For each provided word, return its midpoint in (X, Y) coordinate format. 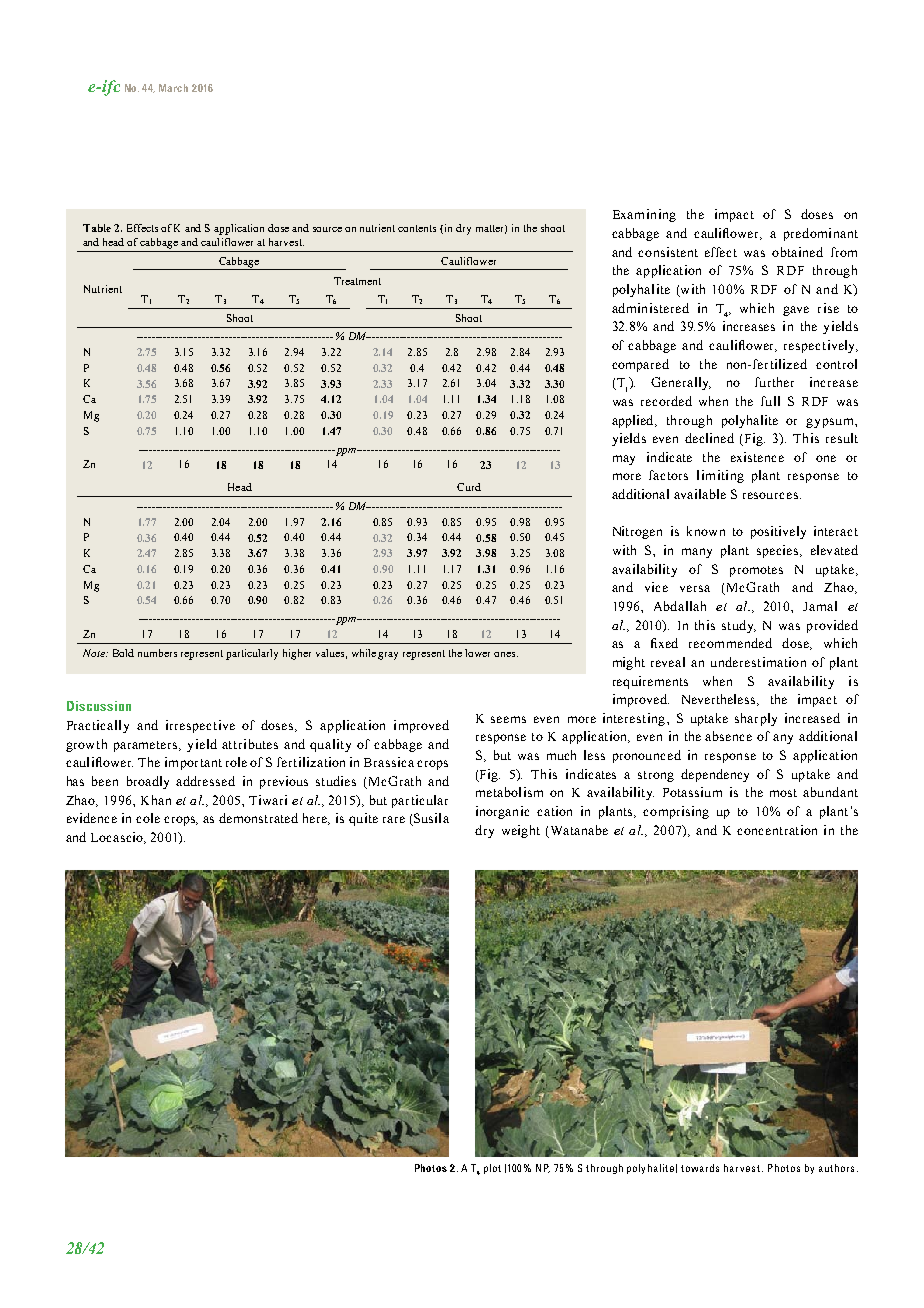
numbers (157, 653)
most (783, 793)
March (173, 88)
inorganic (502, 812)
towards (700, 1168)
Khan (156, 800)
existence (757, 457)
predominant (821, 234)
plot (492, 1169)
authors (836, 1168)
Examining (644, 215)
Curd (469, 487)
